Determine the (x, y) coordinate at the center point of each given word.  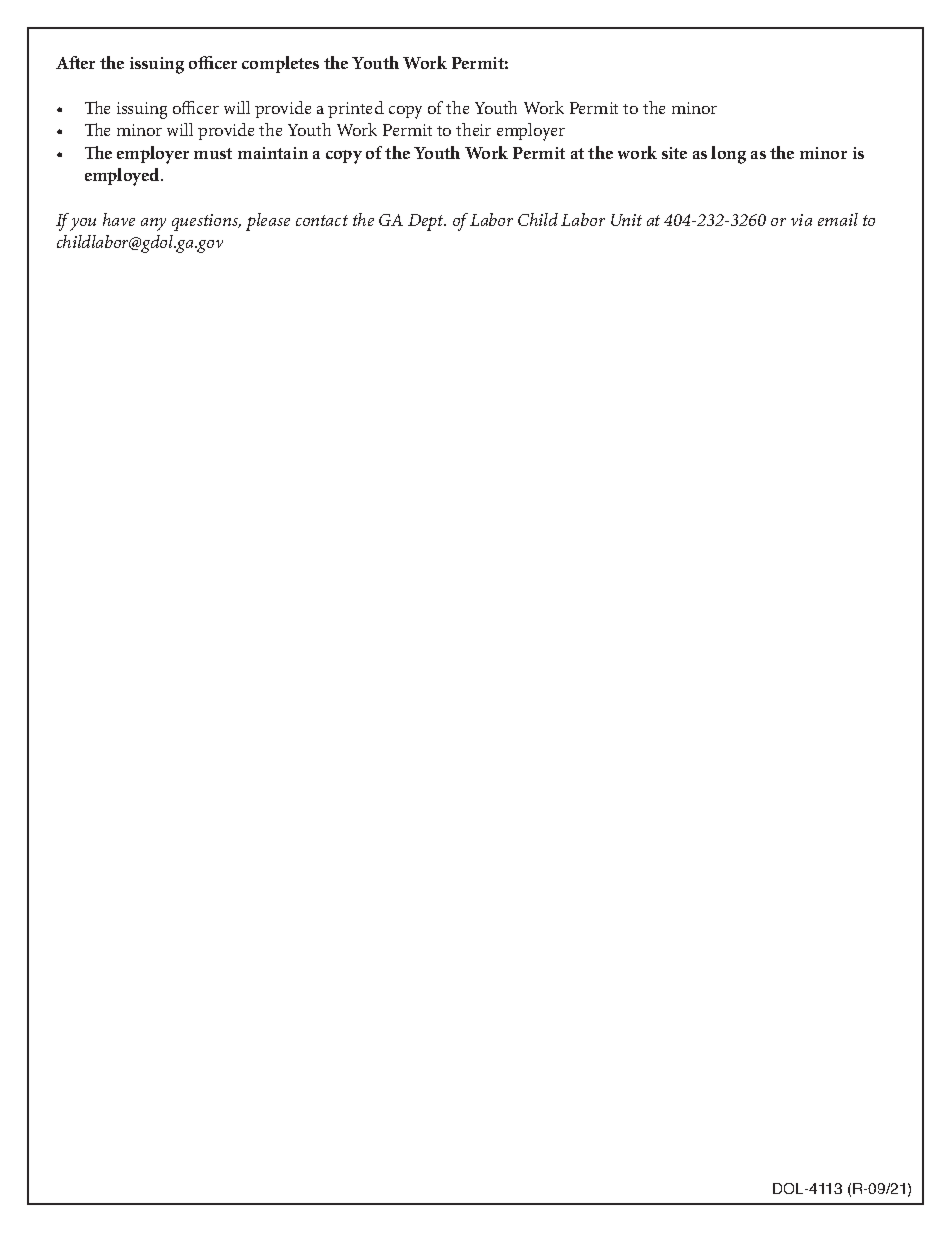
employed (123, 177)
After (75, 62)
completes (280, 64)
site (674, 153)
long (728, 155)
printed (356, 109)
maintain (273, 153)
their (473, 129)
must (213, 153)
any (153, 224)
